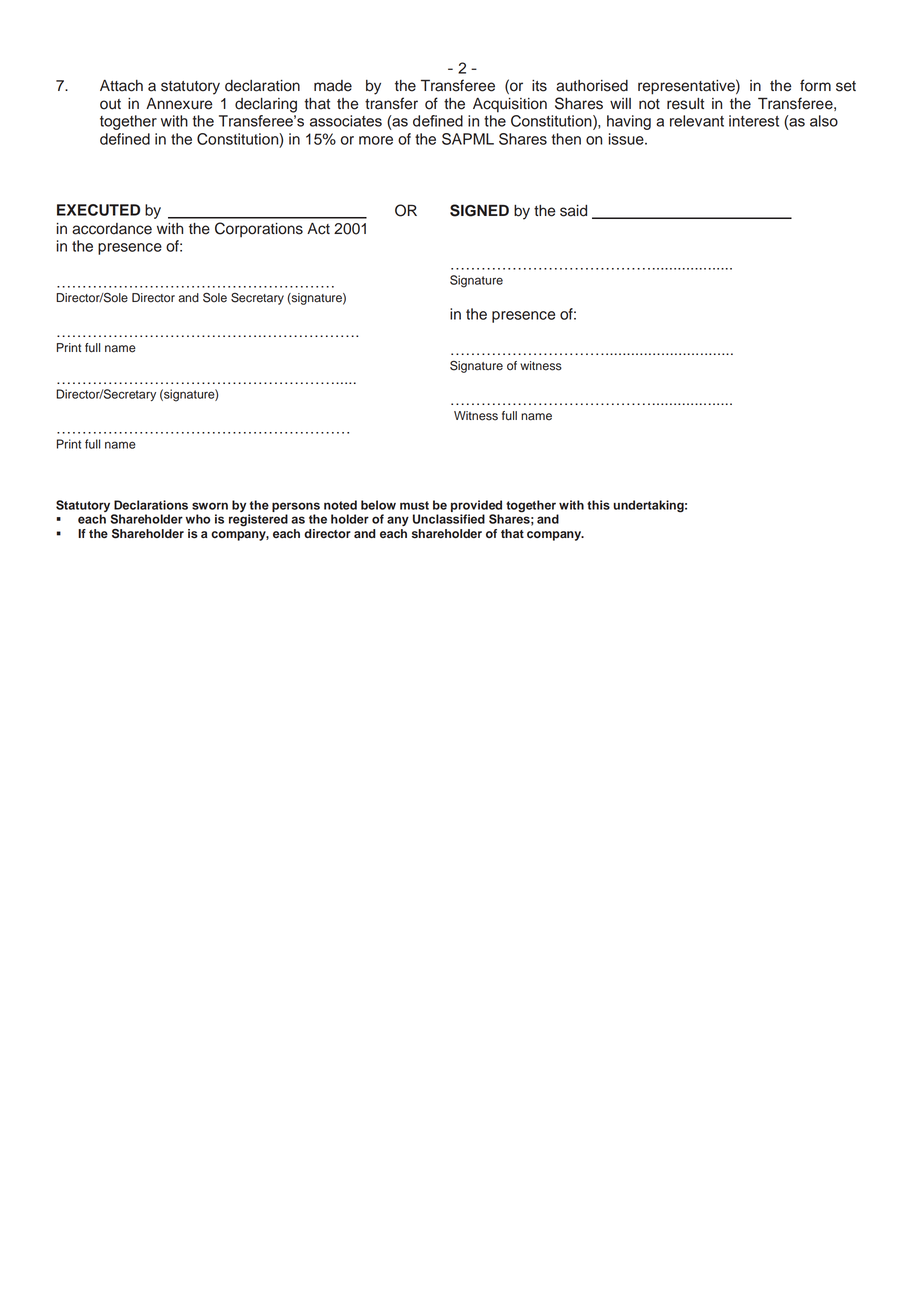  I want to click on Acquisition, so click(510, 105).
